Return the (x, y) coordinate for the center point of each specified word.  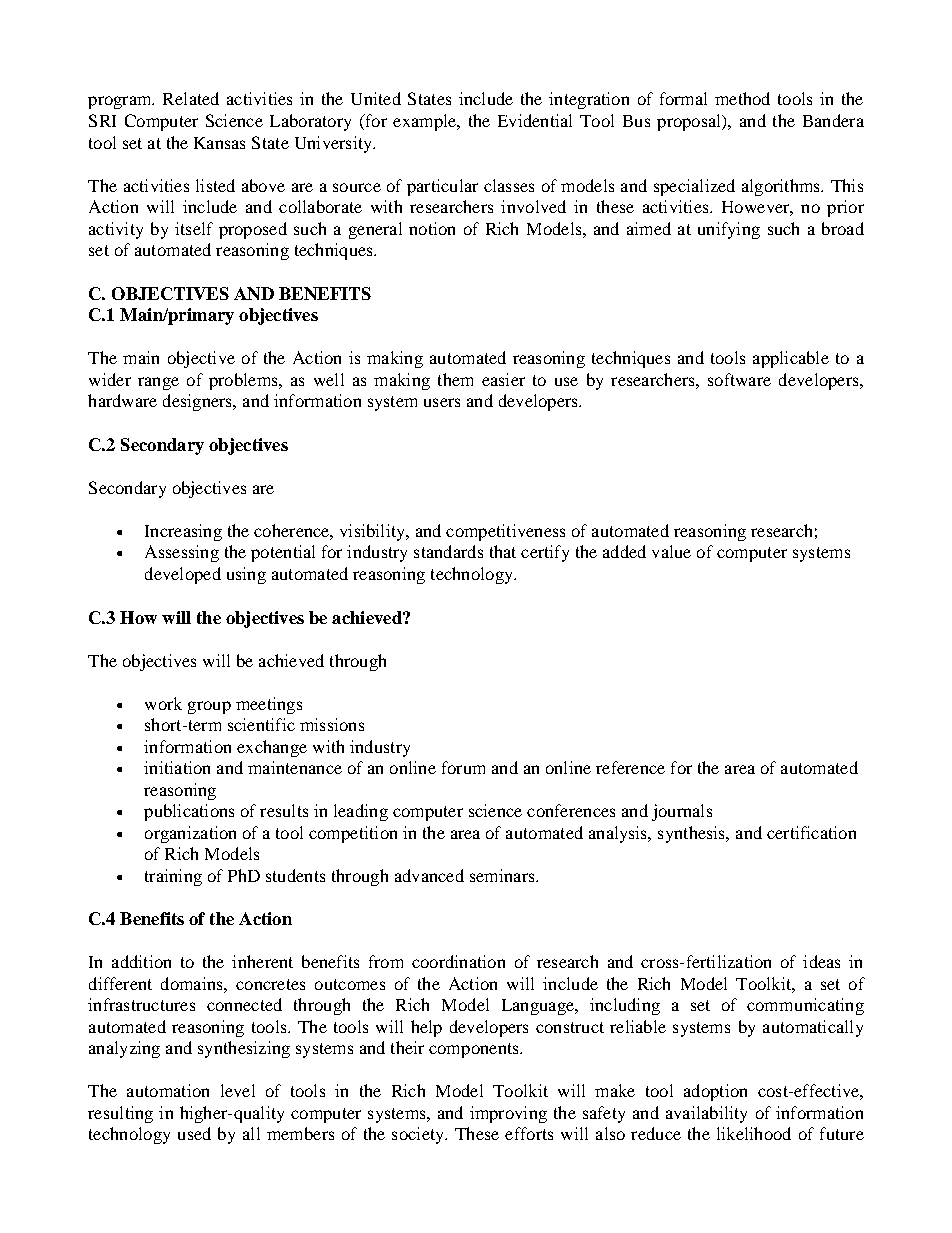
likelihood (754, 1133)
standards (448, 551)
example (426, 122)
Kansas (219, 143)
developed (183, 575)
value (671, 551)
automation (168, 1090)
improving (508, 1114)
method (742, 98)
